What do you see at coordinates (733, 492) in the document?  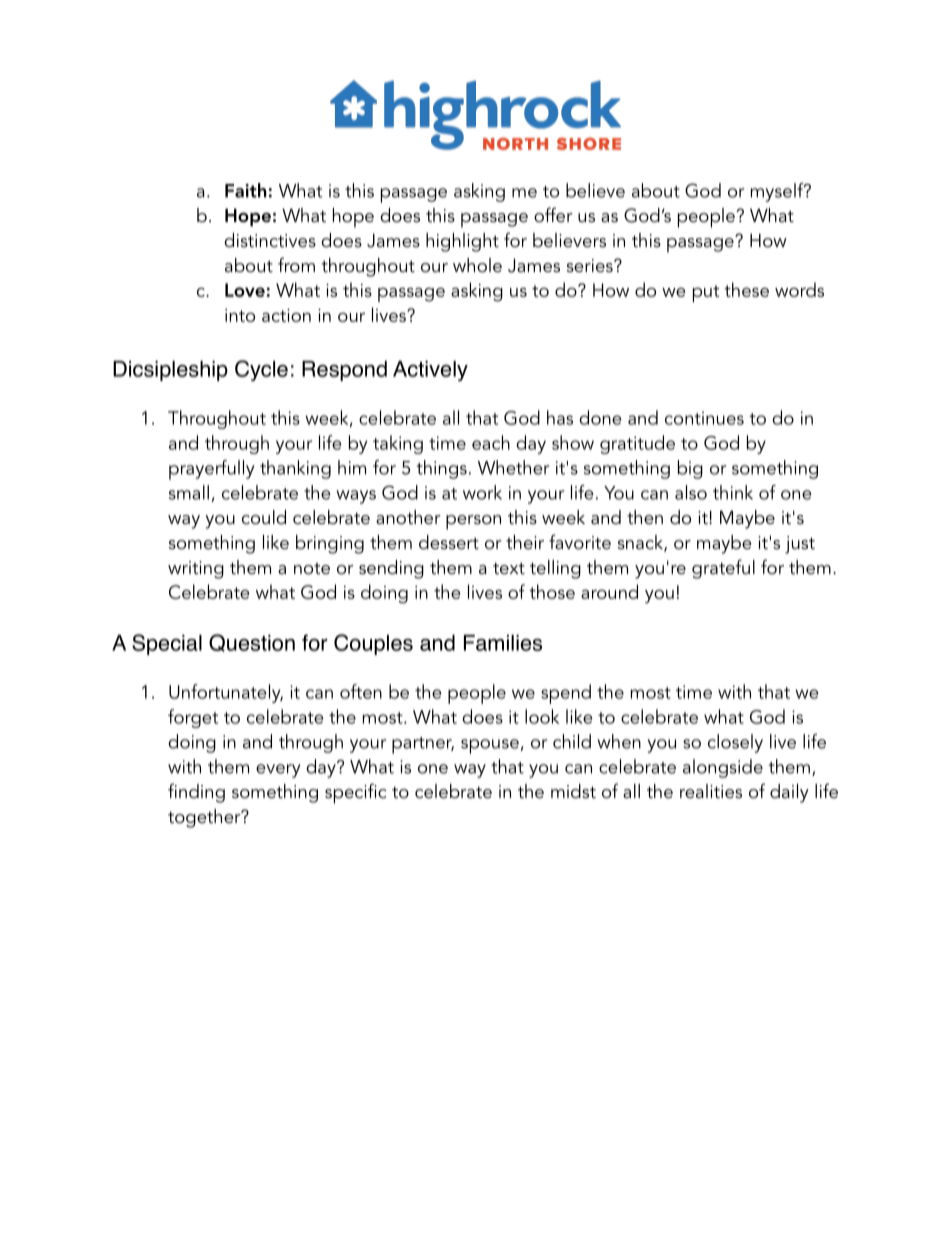 I see `think` at bounding box center [733, 492].
